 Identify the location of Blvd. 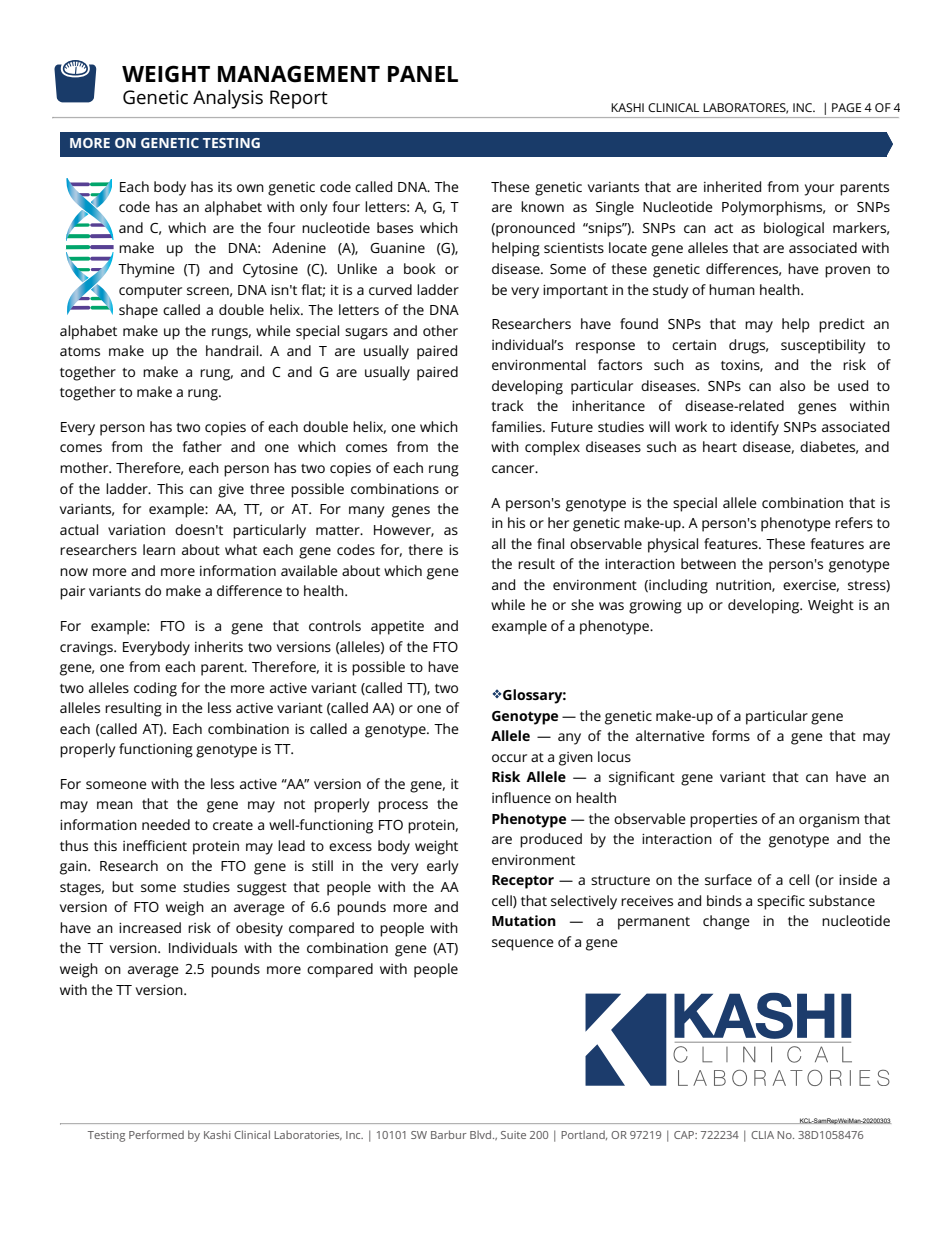
(482, 1134).
